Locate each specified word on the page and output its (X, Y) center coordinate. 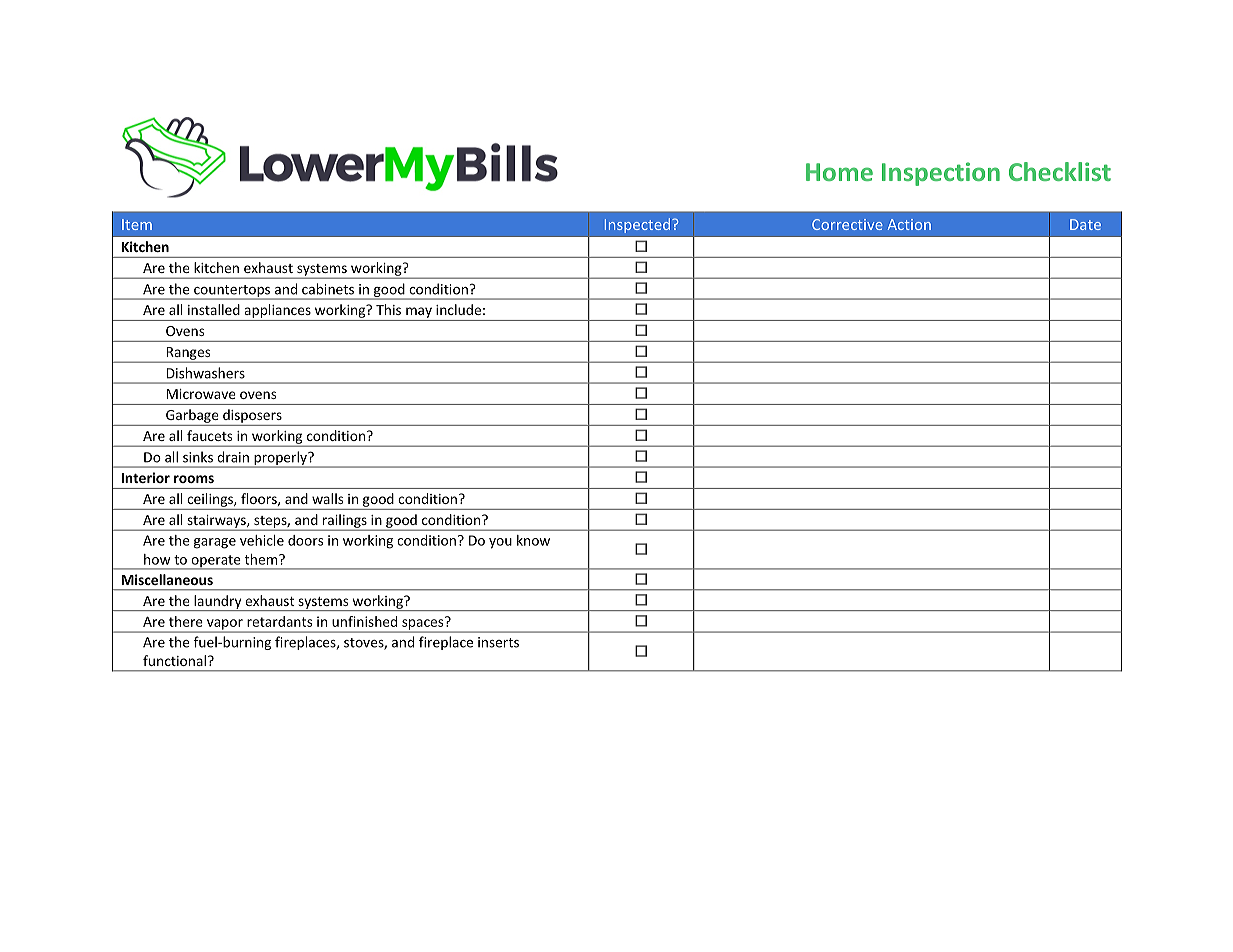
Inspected (637, 225)
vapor (224, 625)
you (500, 543)
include (458, 309)
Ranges (188, 354)
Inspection (941, 174)
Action (909, 224)
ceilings (211, 500)
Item (137, 224)
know (533, 540)
